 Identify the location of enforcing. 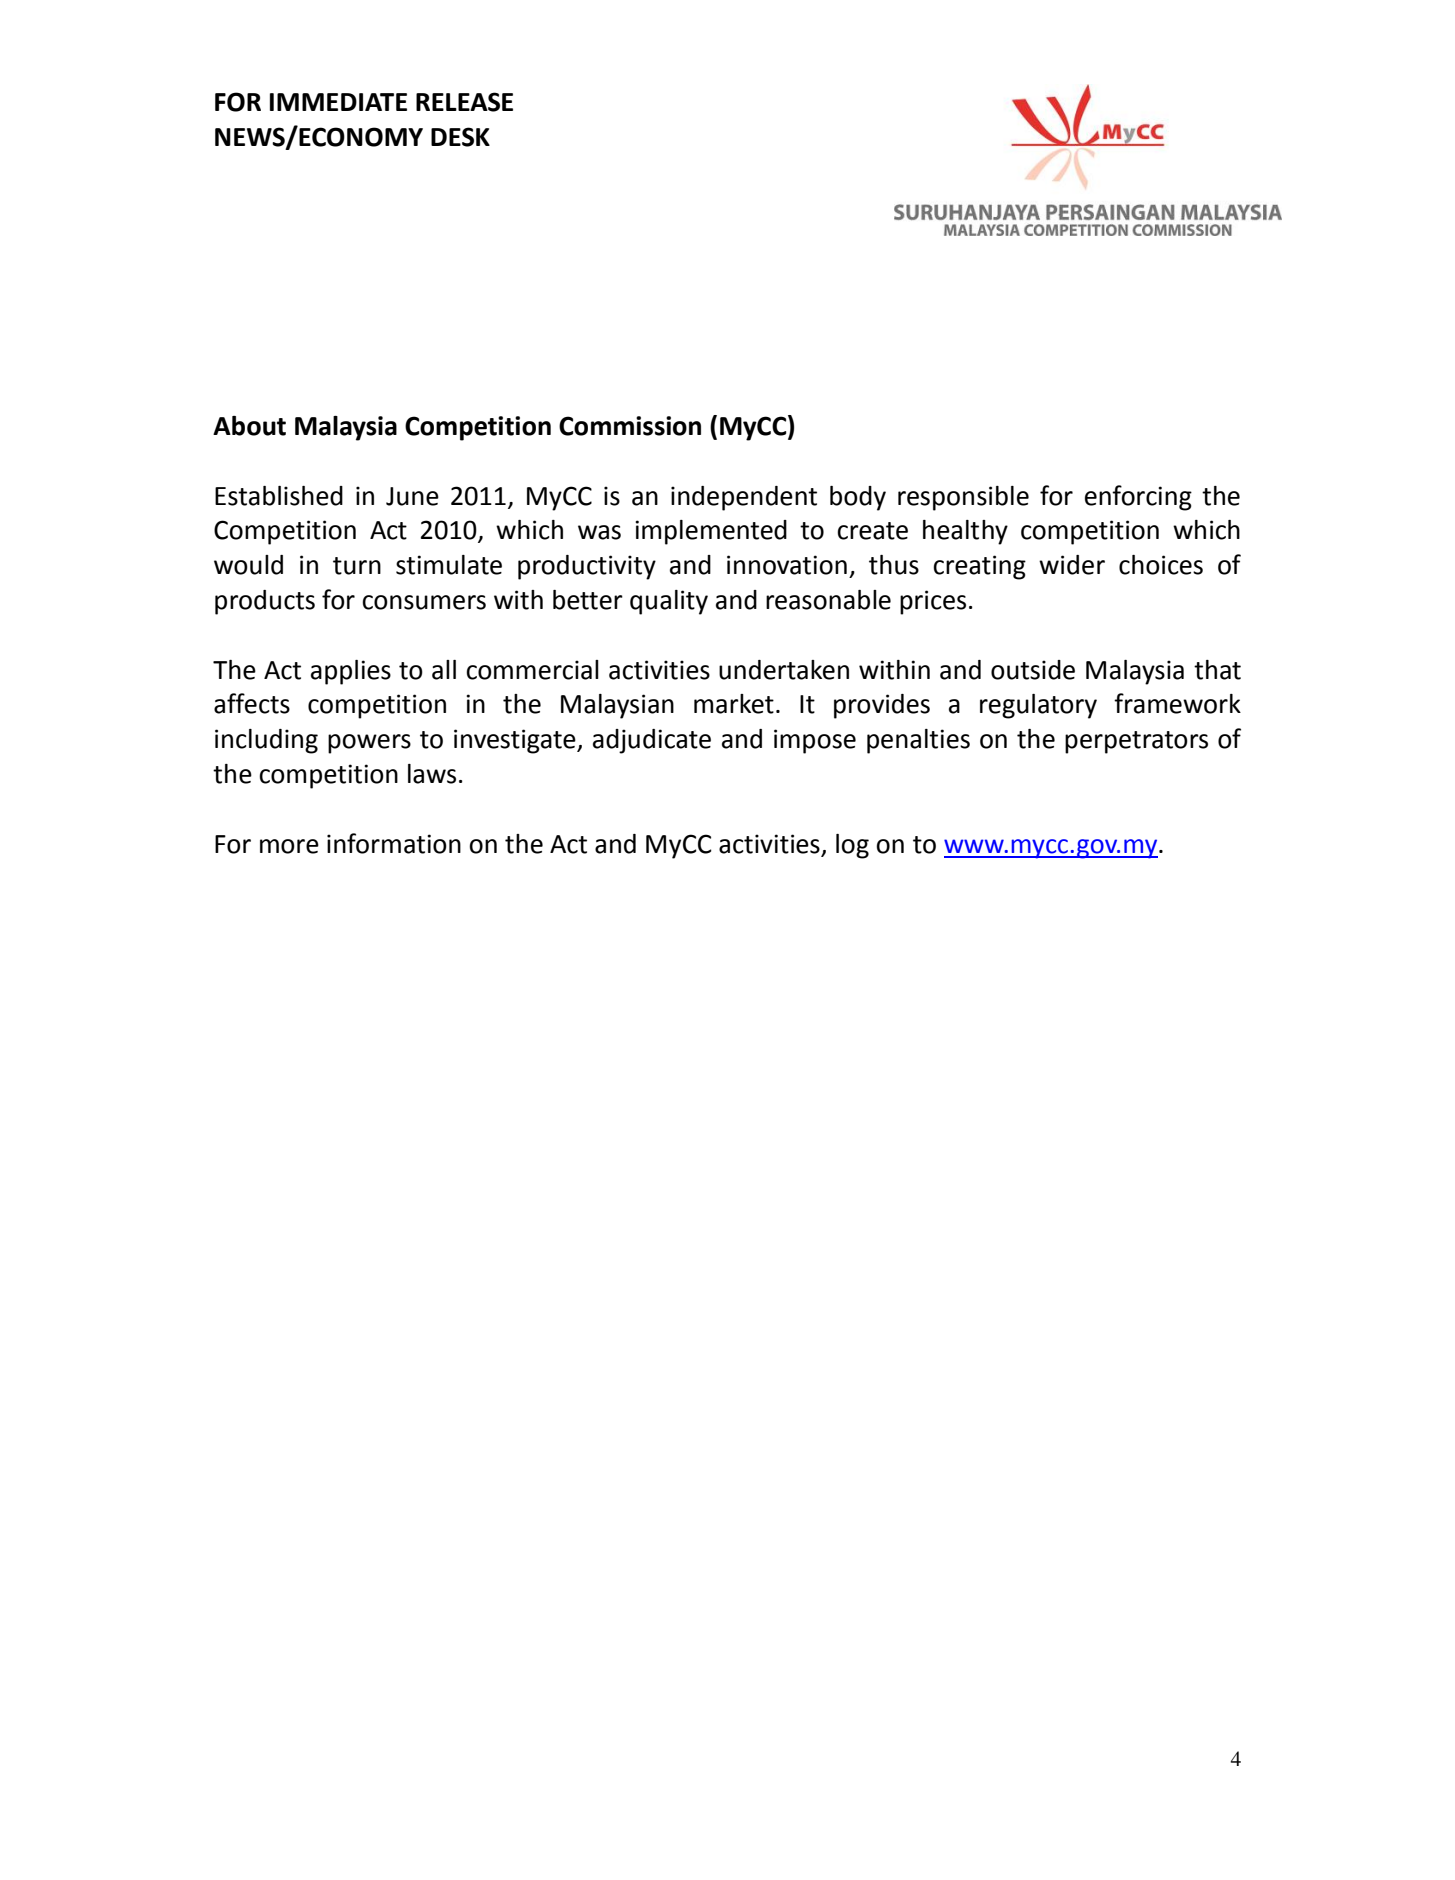
(1138, 498).
